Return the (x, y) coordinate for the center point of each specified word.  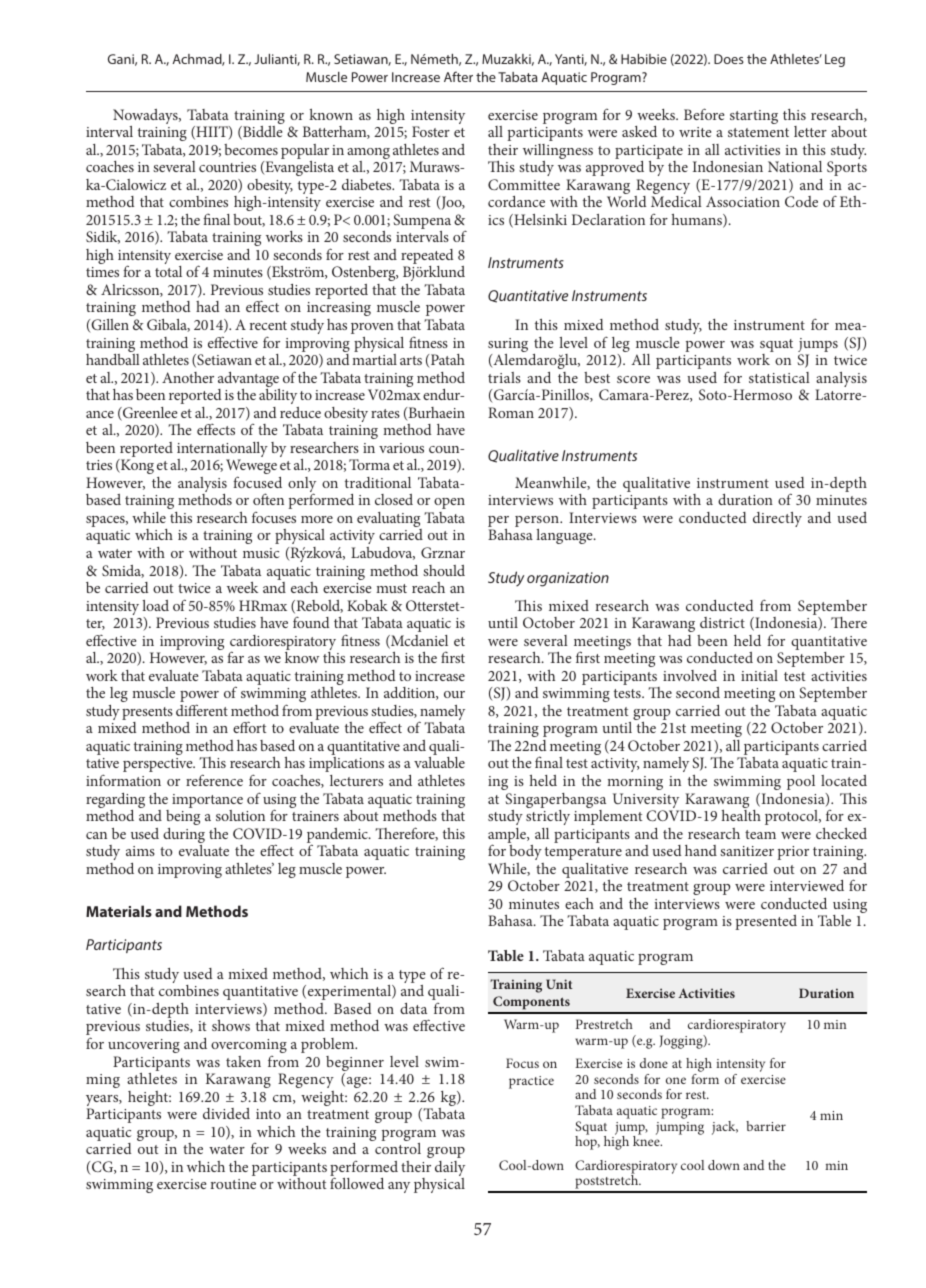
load (155, 605)
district (722, 622)
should (444, 570)
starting (754, 117)
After (458, 76)
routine (233, 1184)
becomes (251, 149)
